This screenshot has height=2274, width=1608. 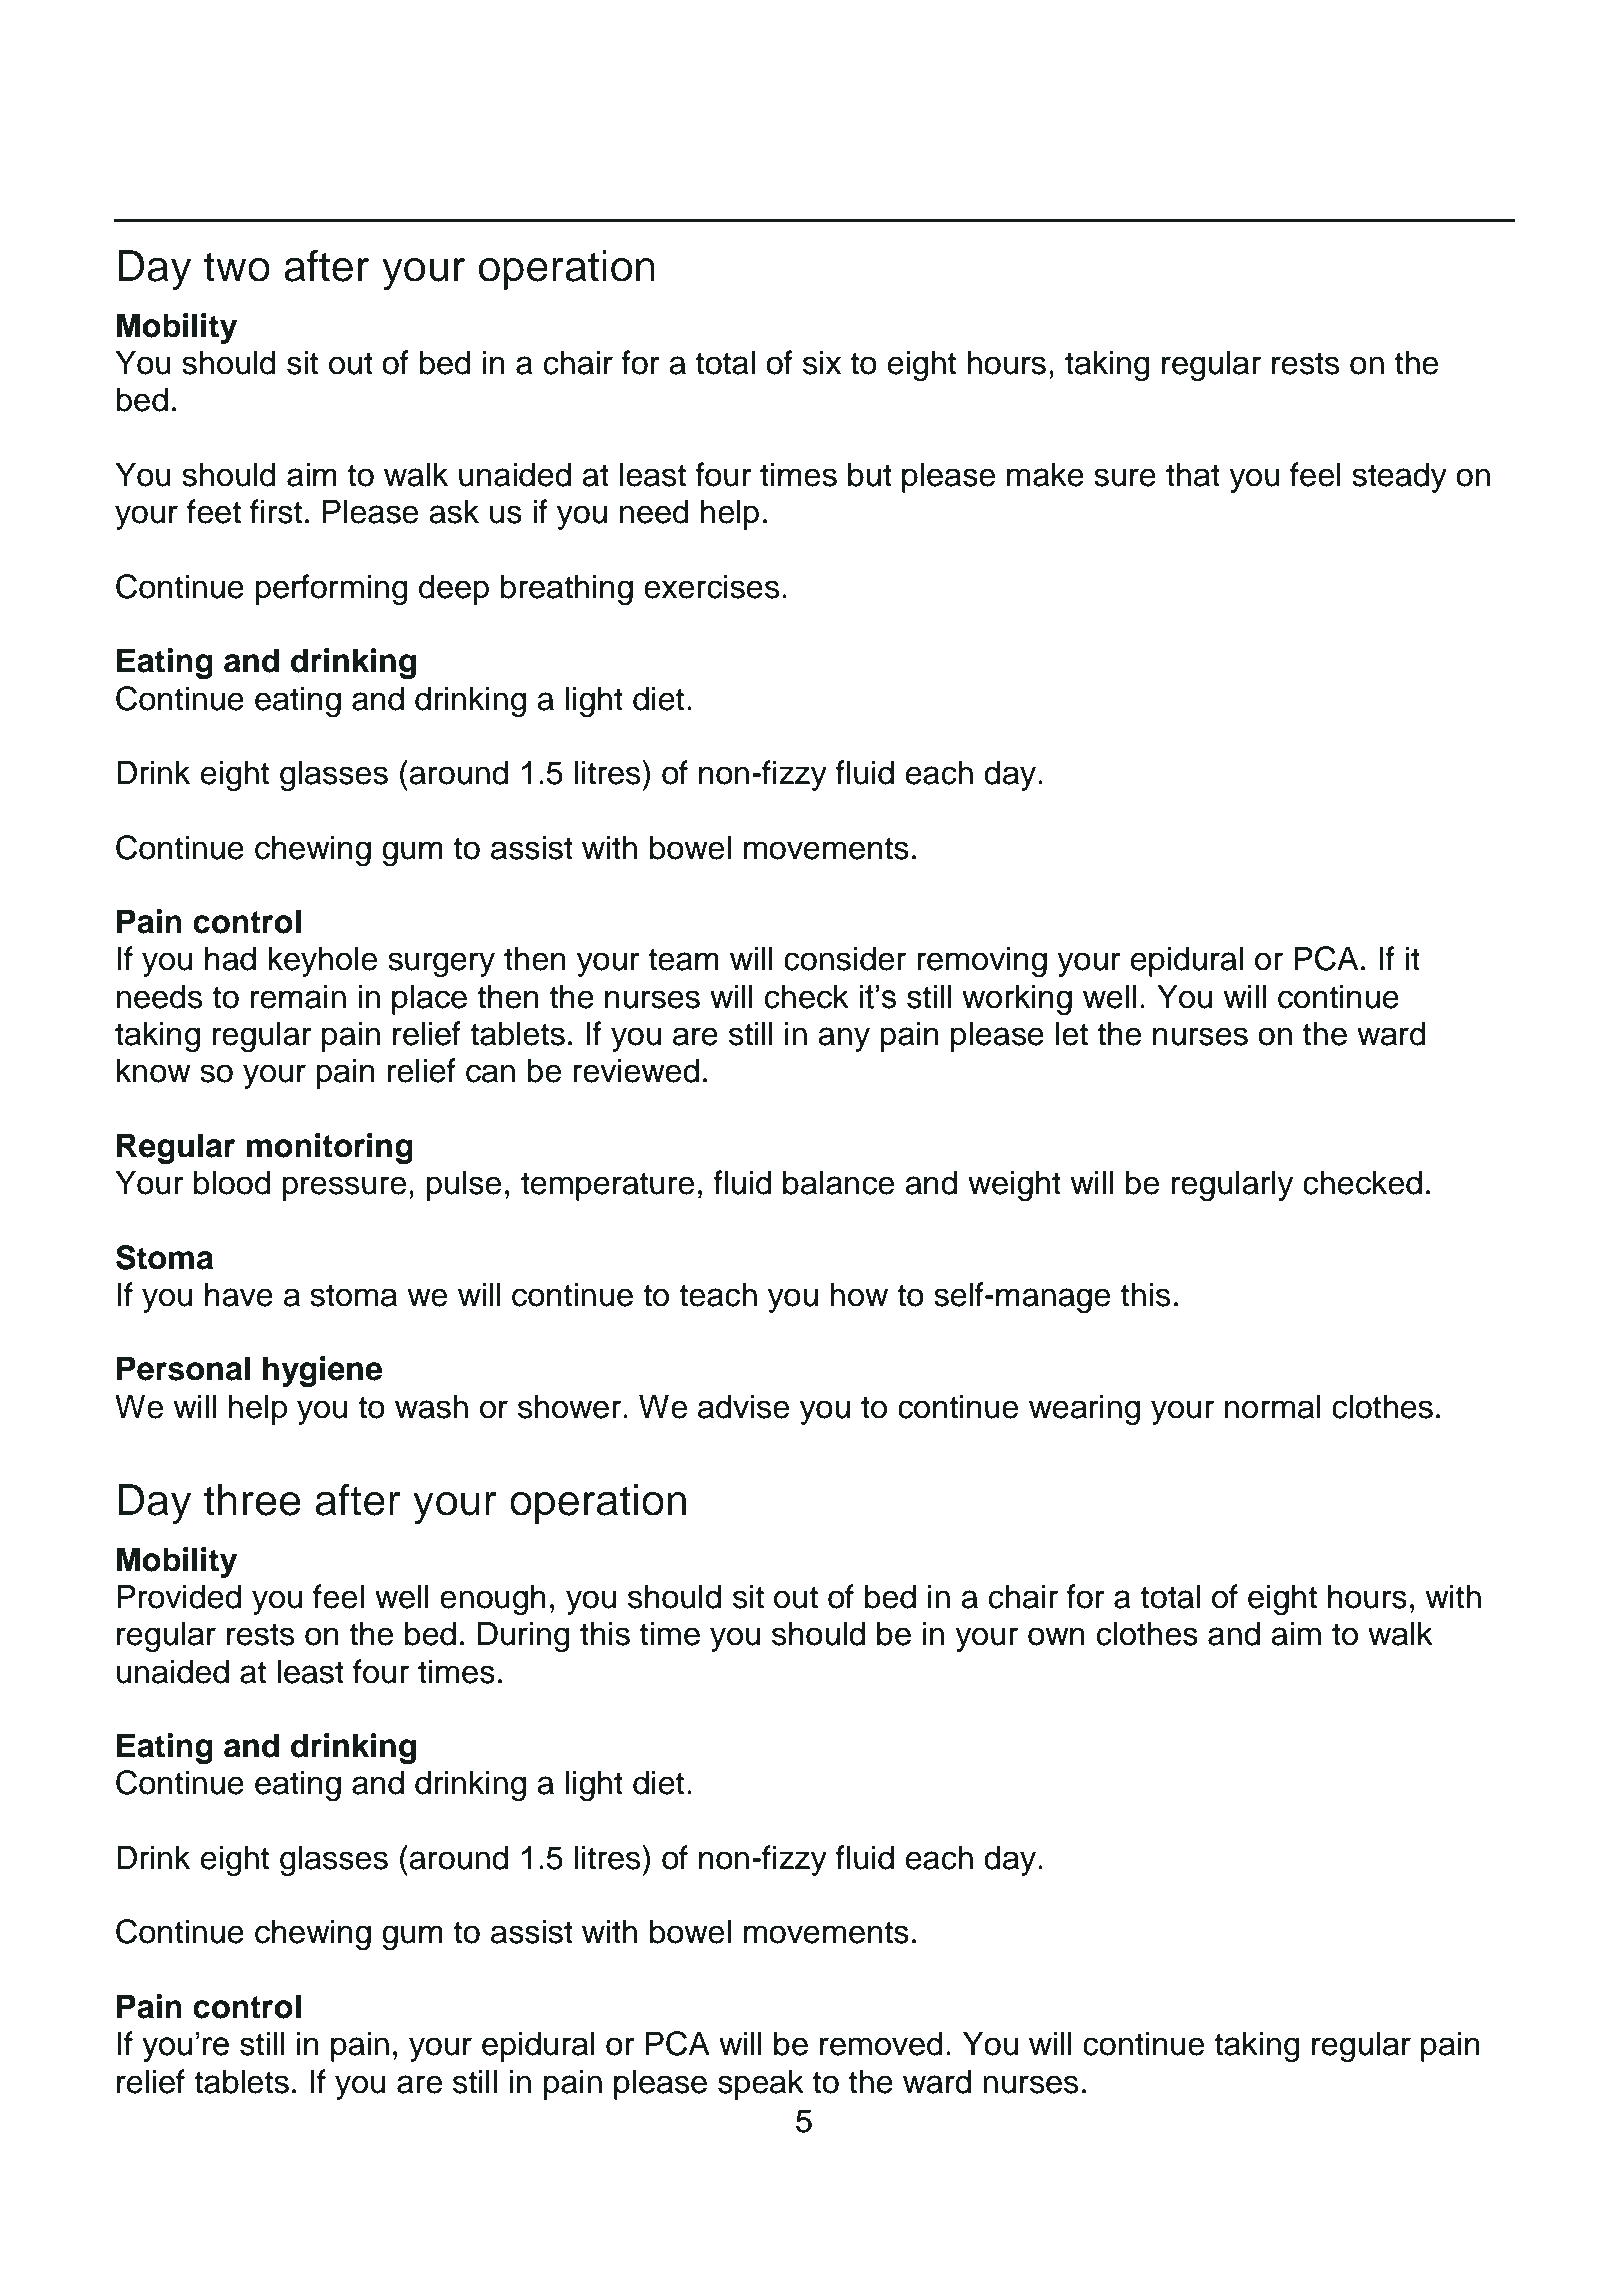 I want to click on performing, so click(x=331, y=589).
